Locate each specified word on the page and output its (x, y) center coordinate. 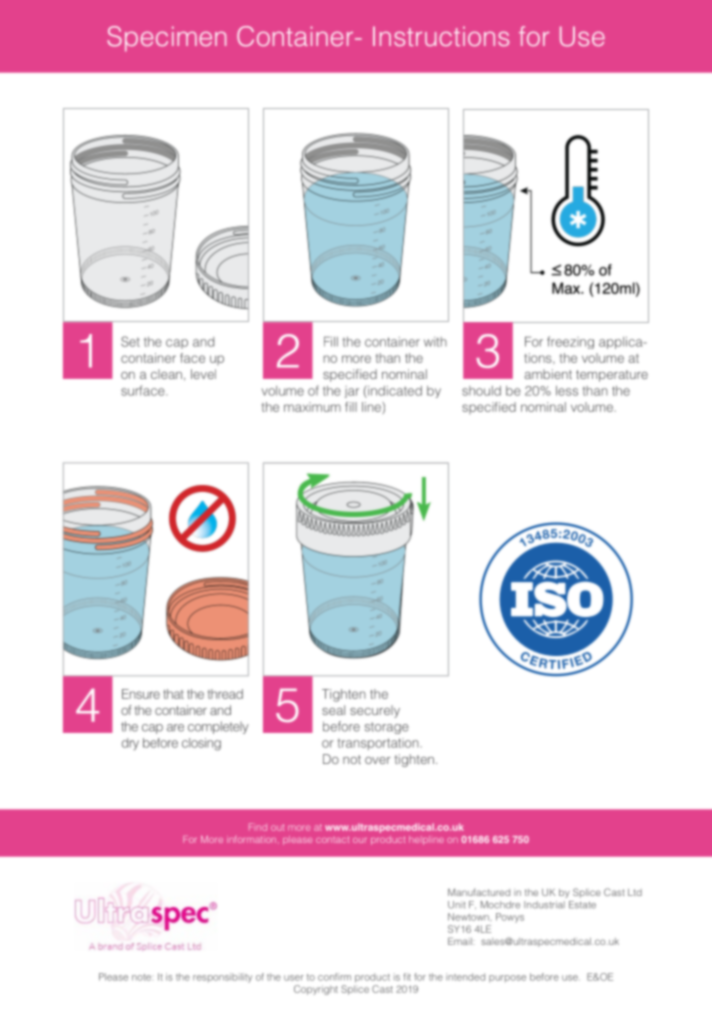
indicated (394, 391)
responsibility (222, 978)
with (435, 342)
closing (201, 744)
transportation (378, 744)
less (567, 391)
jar (352, 392)
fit (407, 977)
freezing (570, 342)
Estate (582, 905)
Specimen (166, 39)
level (203, 374)
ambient (548, 374)
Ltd (635, 892)
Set (130, 341)
